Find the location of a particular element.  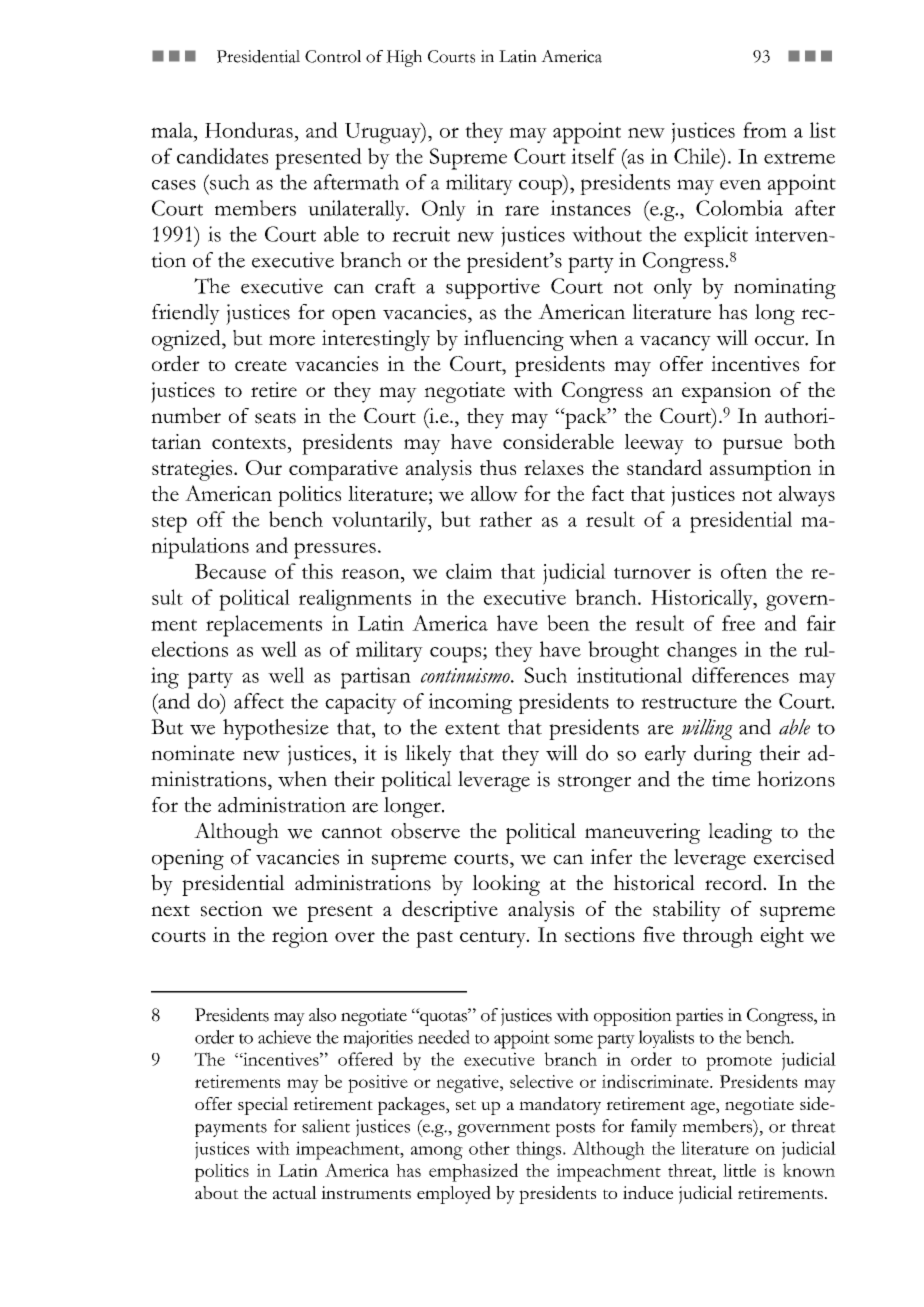

looking is located at coordinates (506, 885).
